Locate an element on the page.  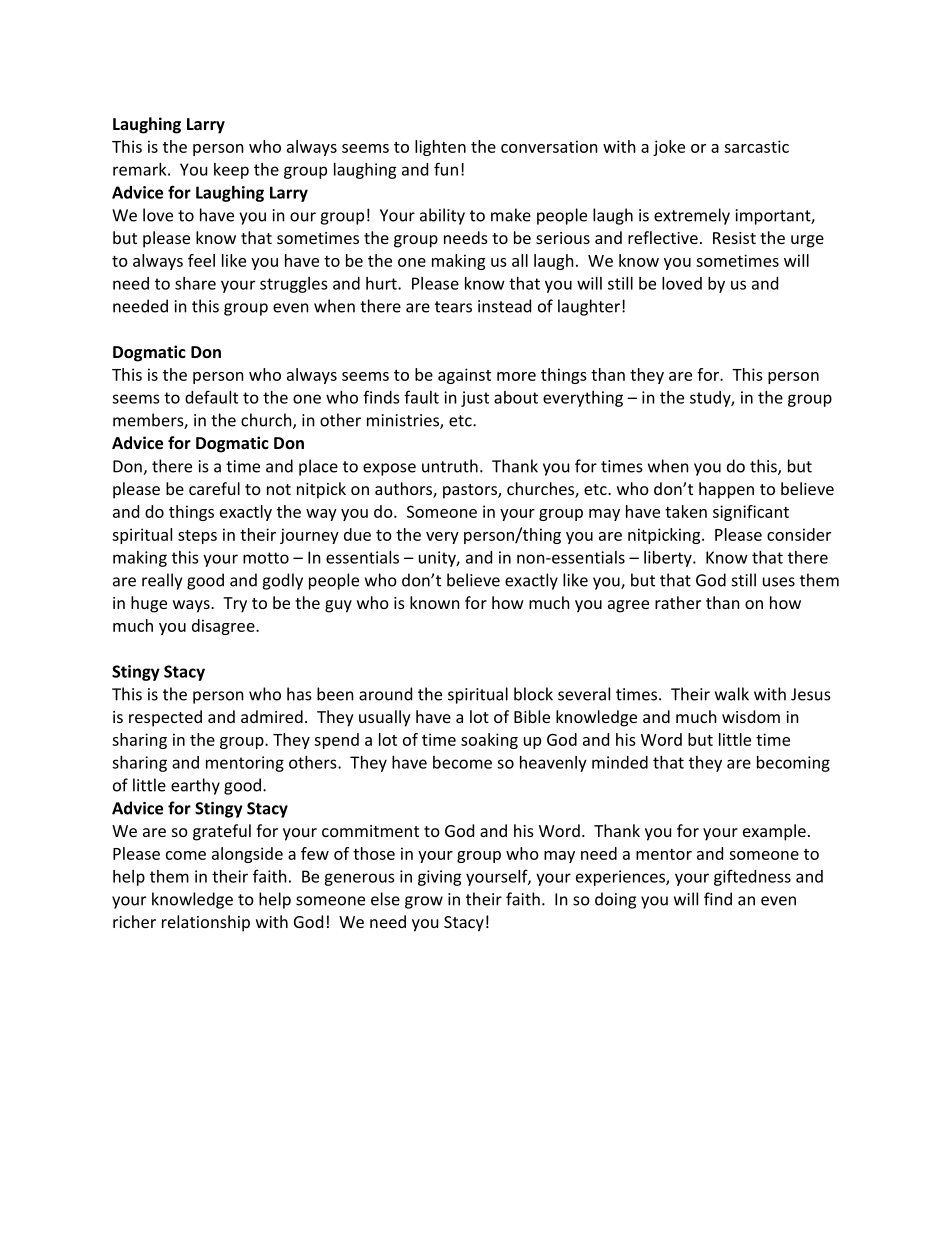
share is located at coordinates (195, 283).
